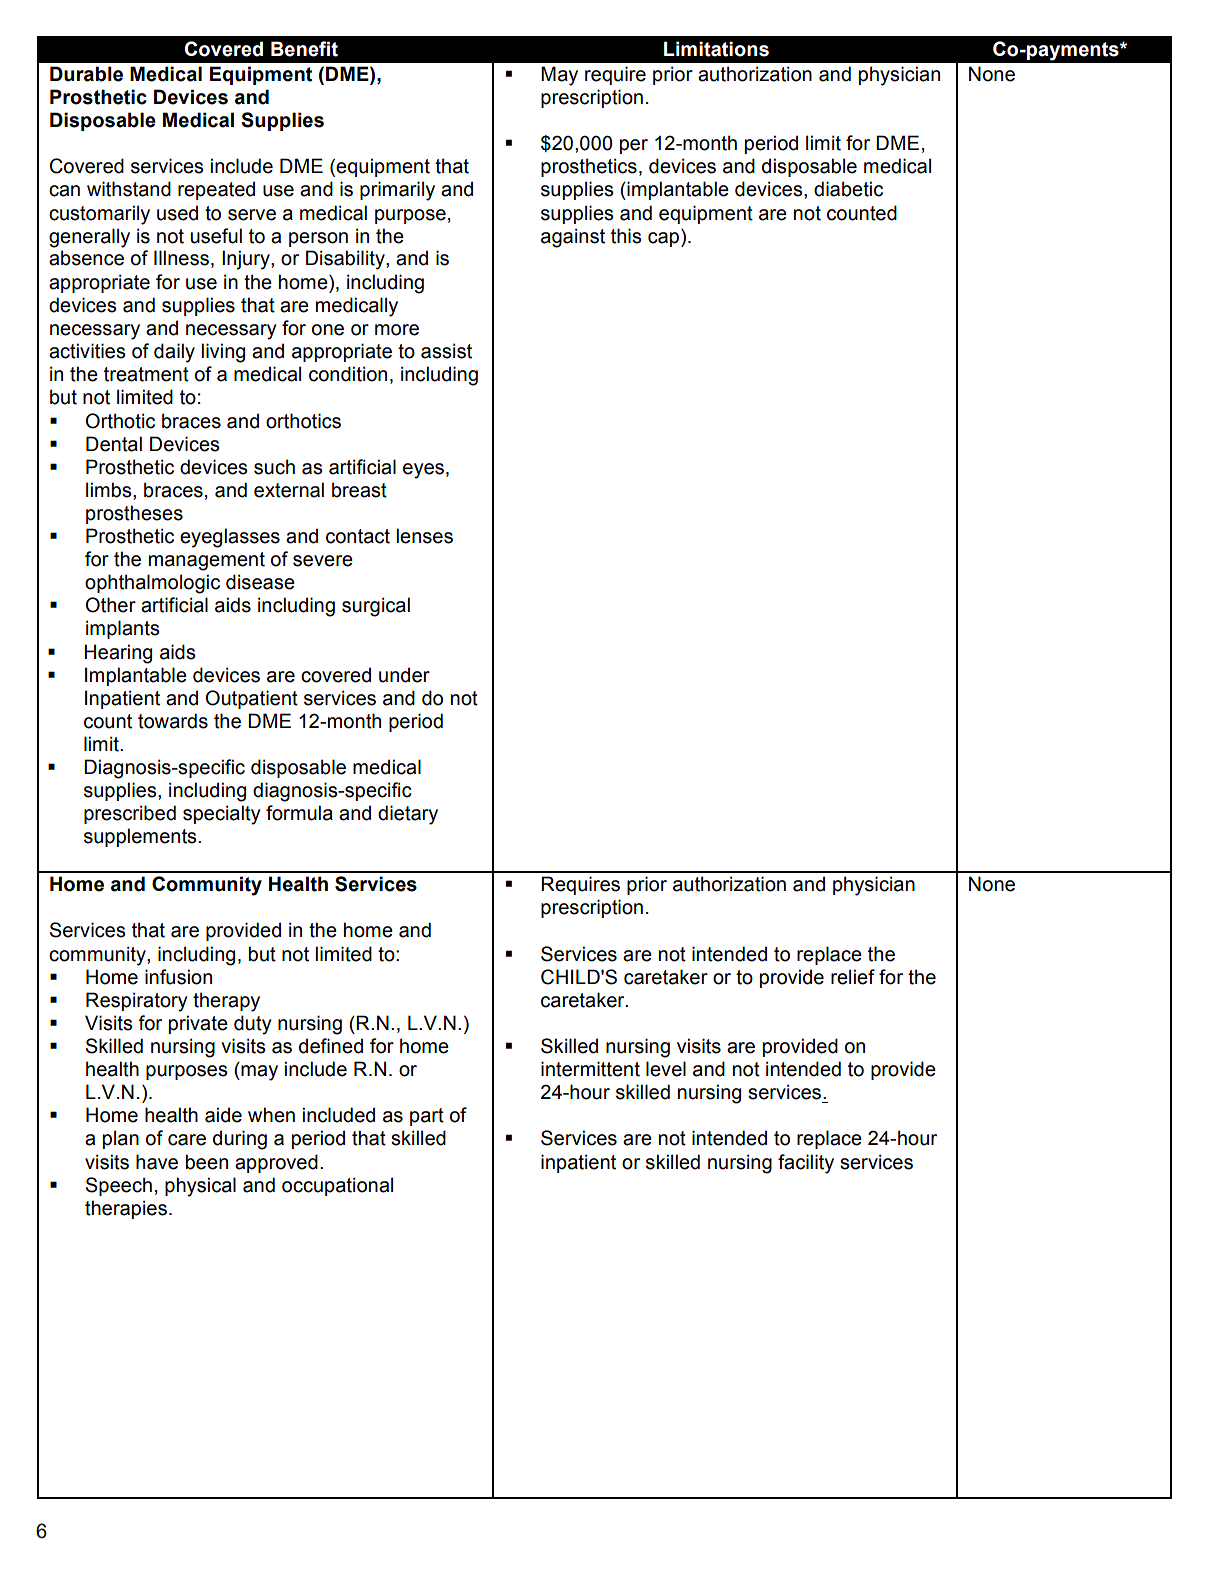 This screenshot has width=1212, height=1574. Describe the element at coordinates (425, 536) in the screenshot. I see `lenses` at that location.
